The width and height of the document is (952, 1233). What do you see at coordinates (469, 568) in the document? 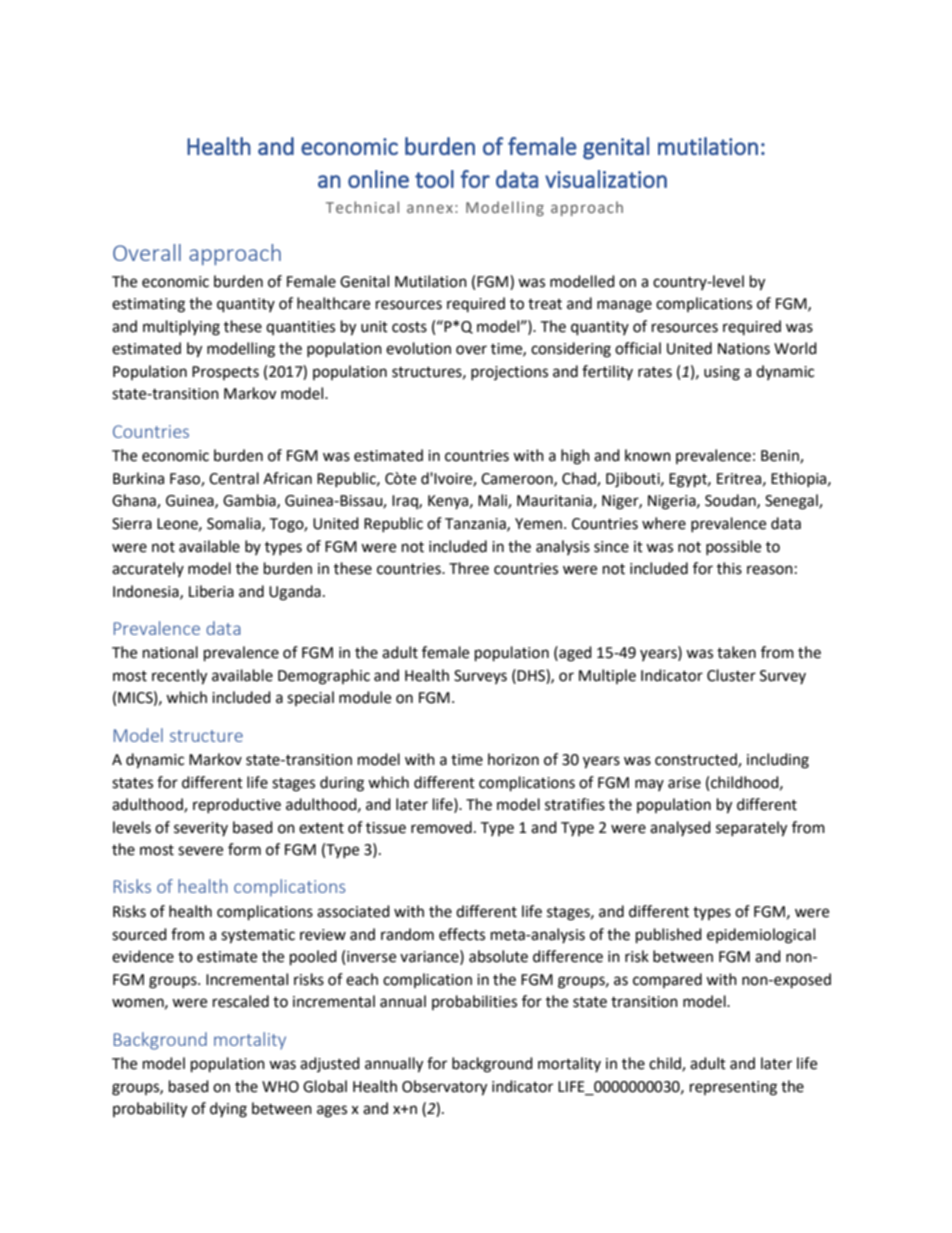
I see `Three` at bounding box center [469, 568].
